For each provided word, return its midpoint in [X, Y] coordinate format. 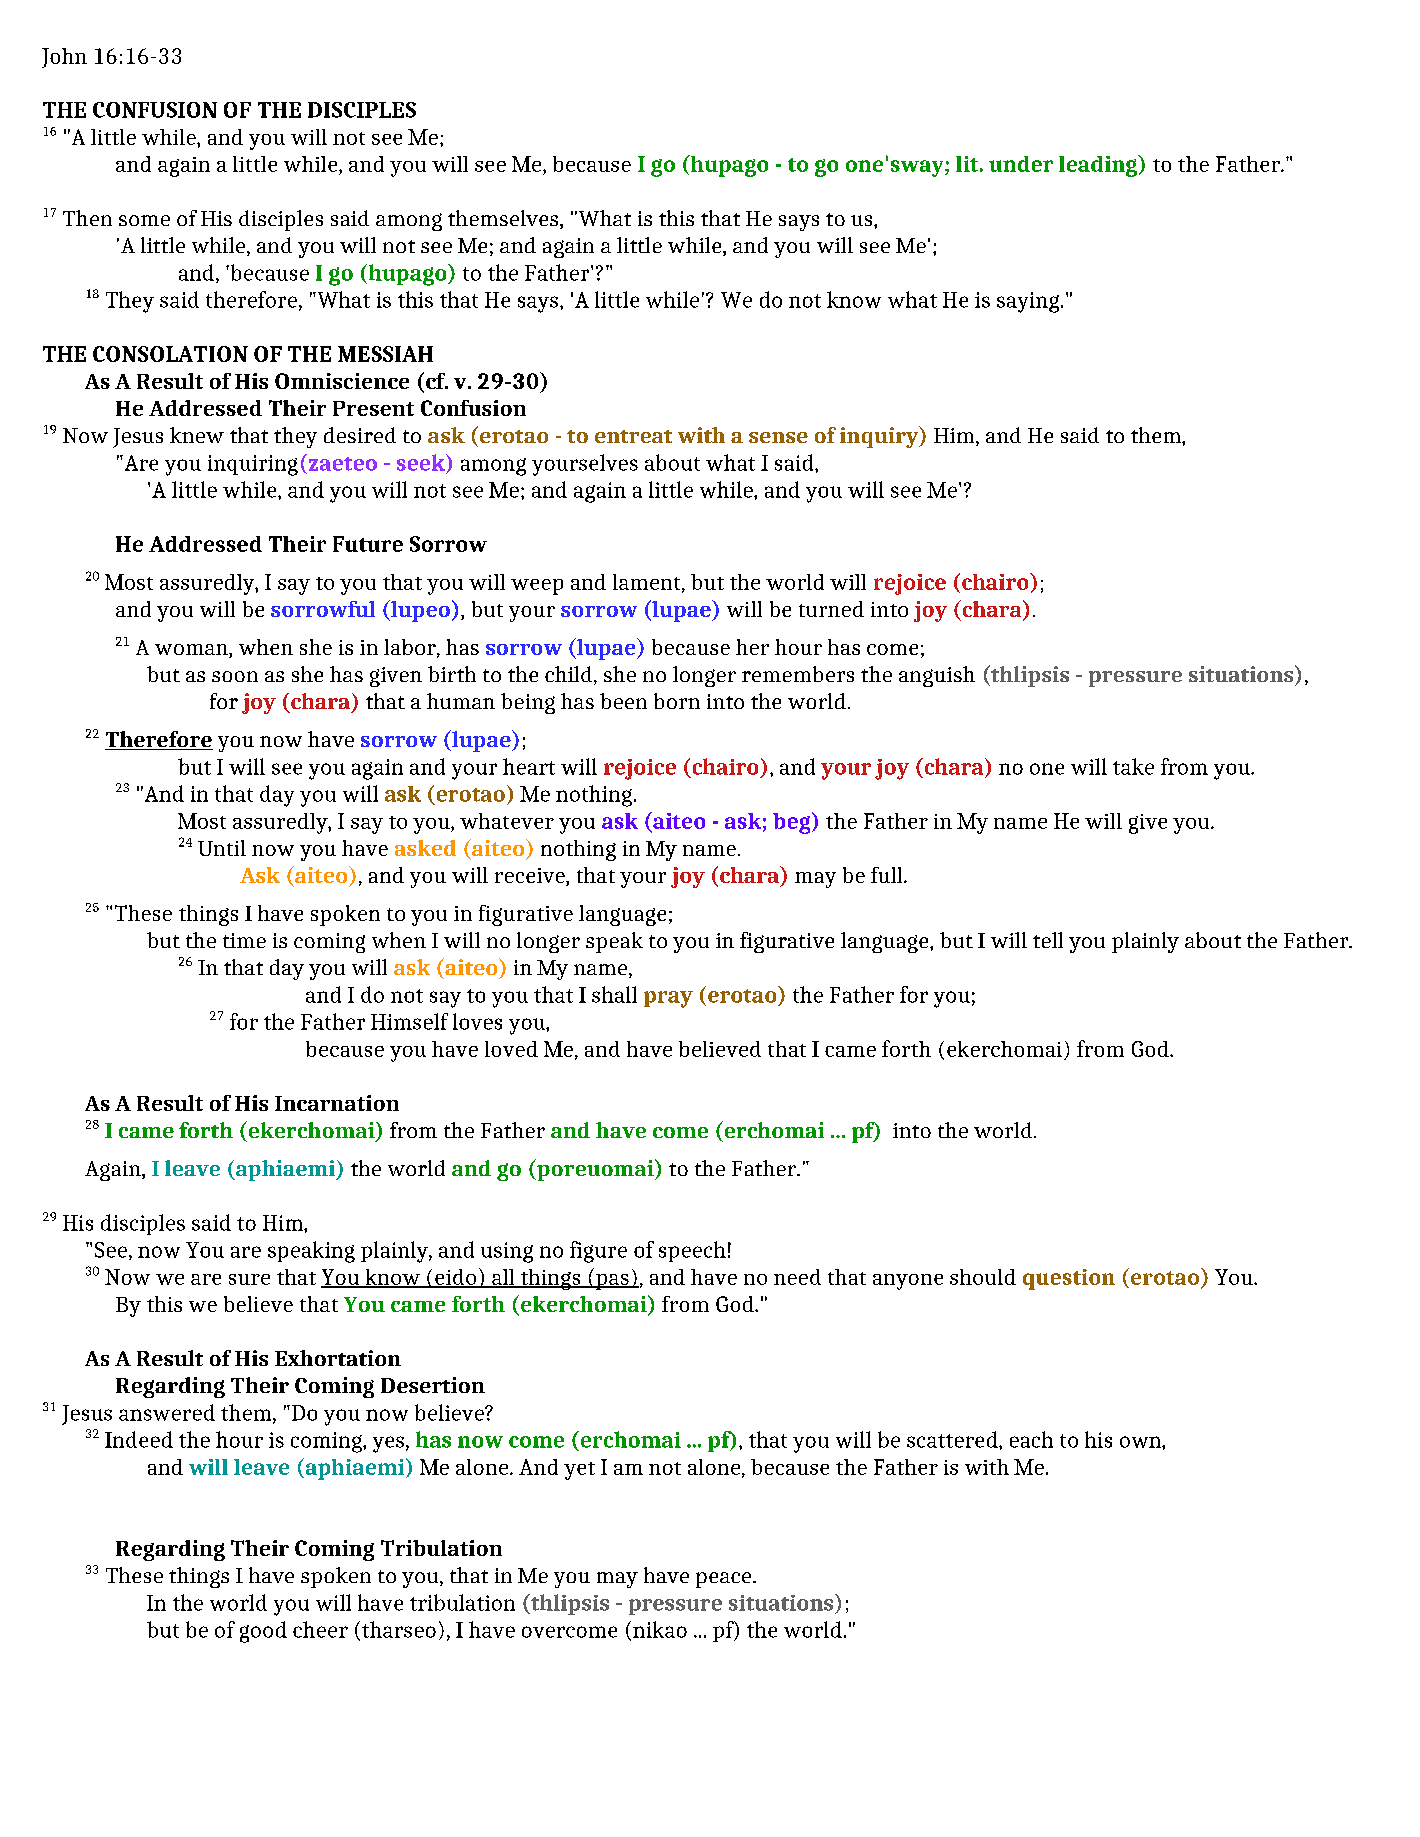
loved [511, 1049]
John [64, 58]
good [263, 1632]
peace [725, 1580]
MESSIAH [385, 354]
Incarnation [337, 1103]
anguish [937, 676]
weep [537, 587]
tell [1048, 940]
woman [192, 651]
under [1021, 164]
